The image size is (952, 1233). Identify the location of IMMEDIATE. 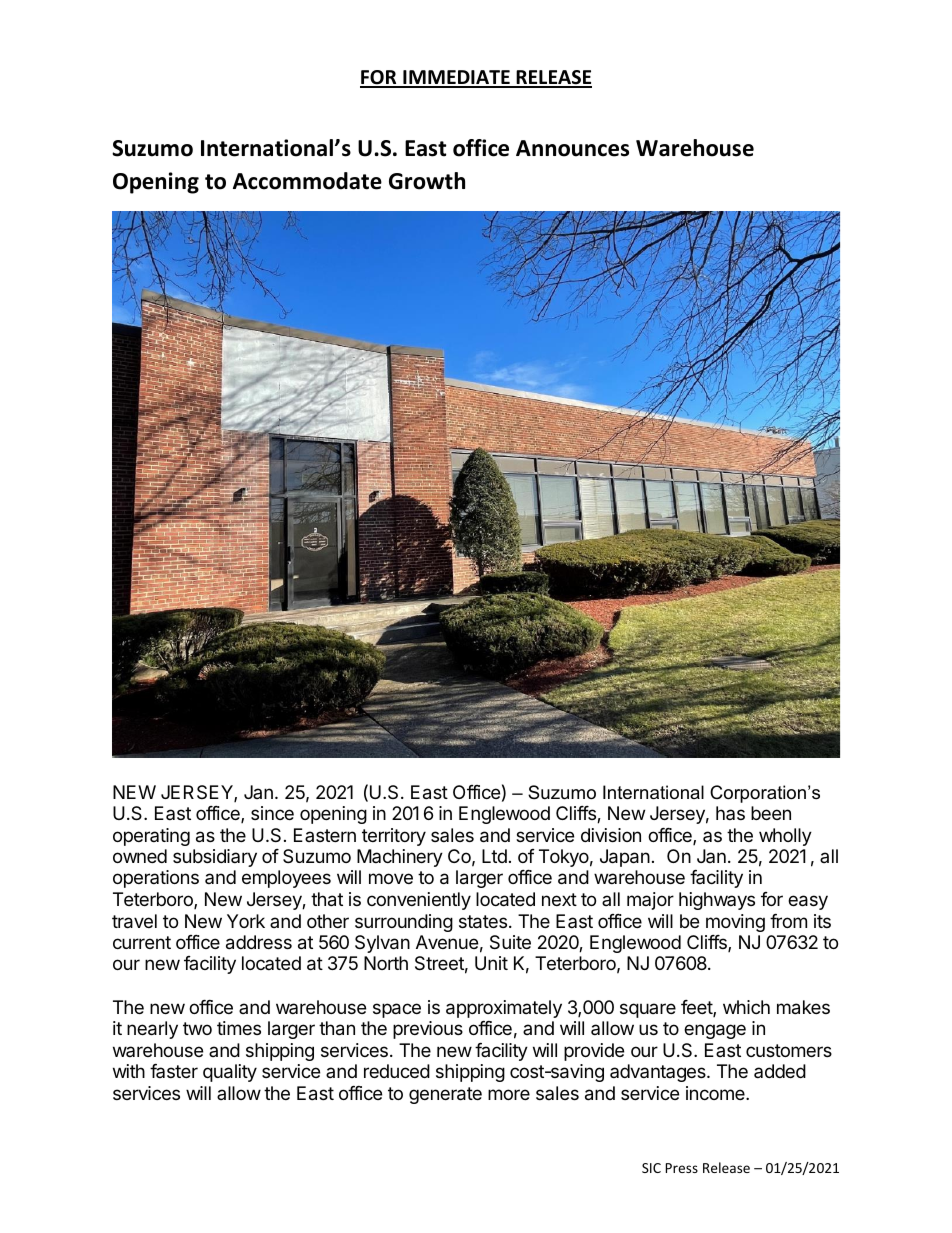
(456, 78).
